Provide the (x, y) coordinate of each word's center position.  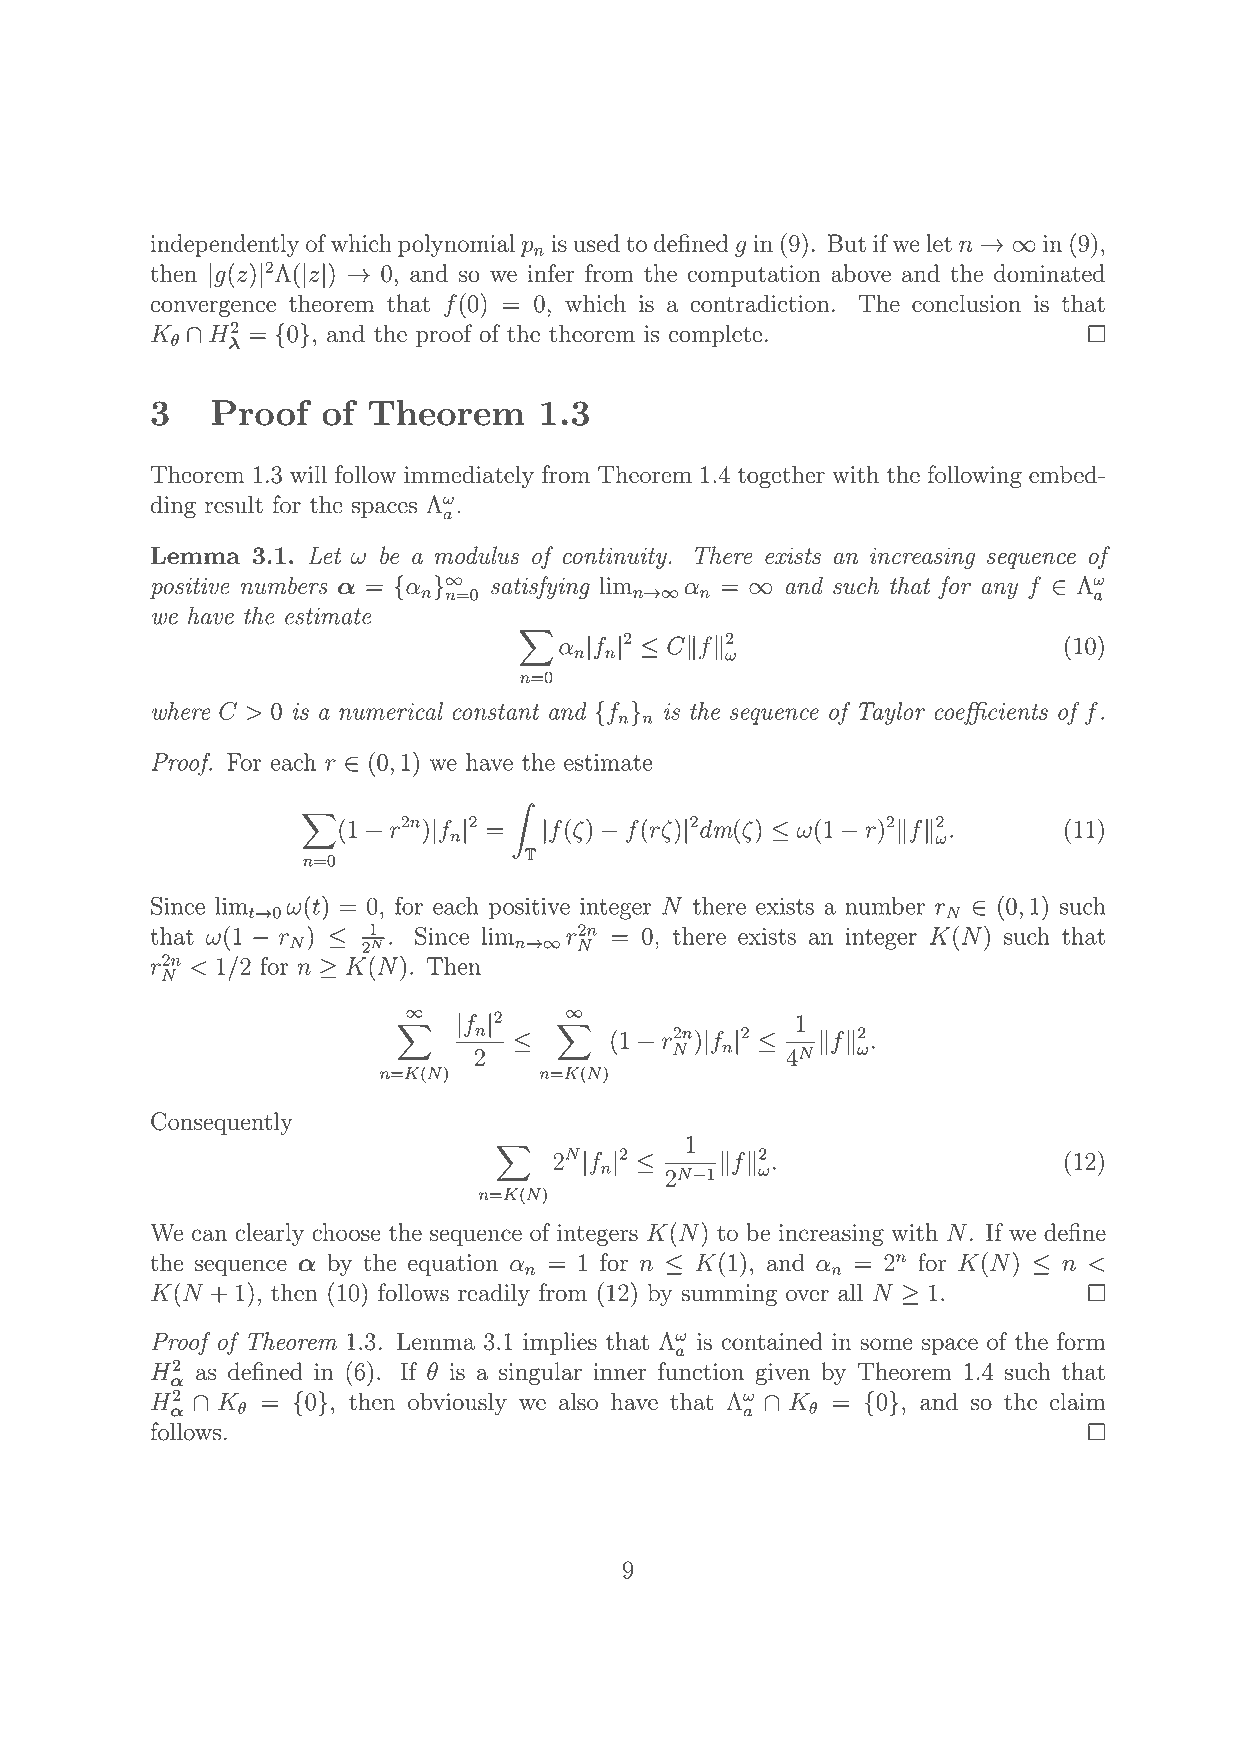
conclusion (966, 303)
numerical (391, 711)
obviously (457, 1403)
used (596, 243)
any (1000, 591)
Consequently (222, 1123)
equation (453, 1265)
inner (620, 1372)
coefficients (991, 713)
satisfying (540, 587)
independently (225, 245)
